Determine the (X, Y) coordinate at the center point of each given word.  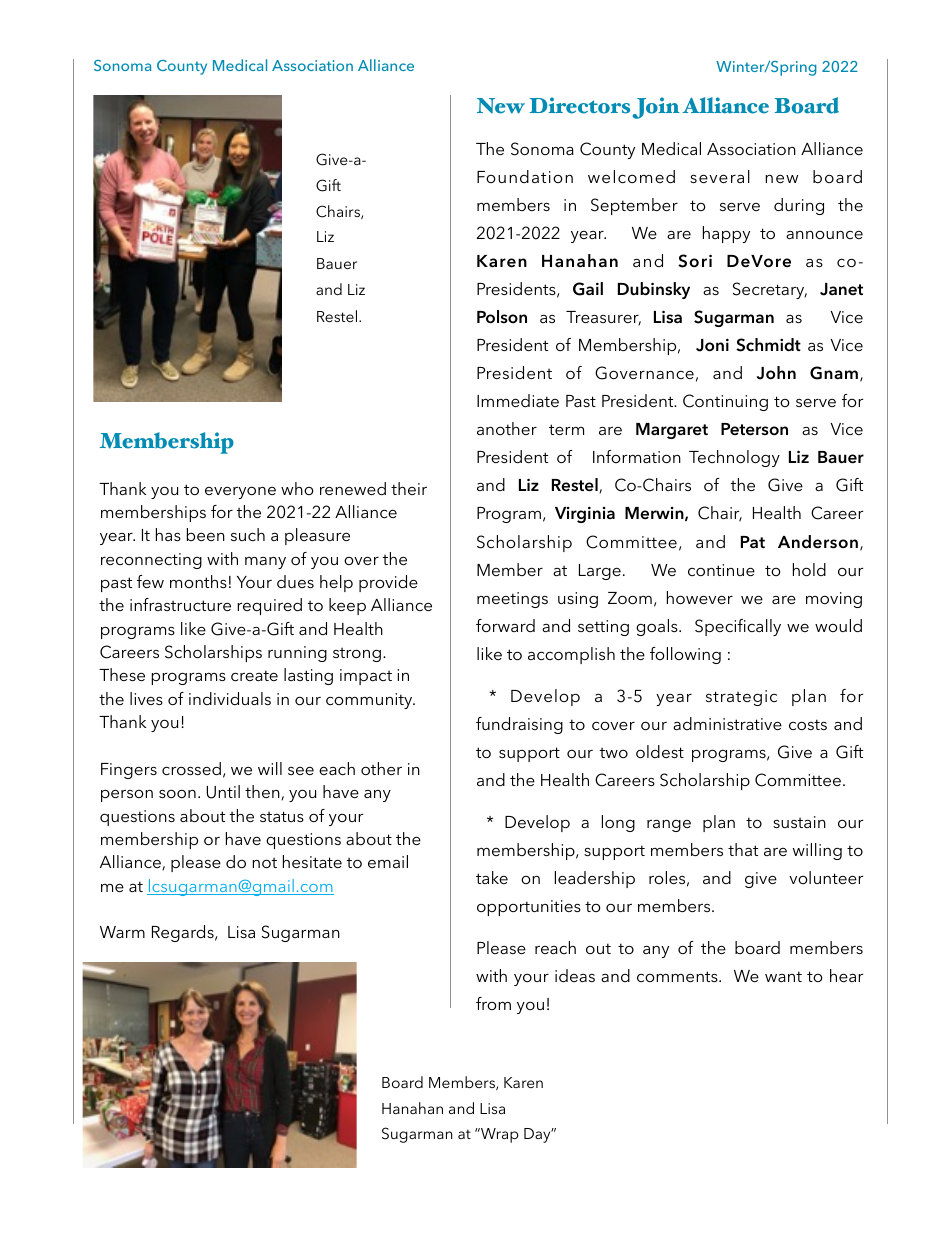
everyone (240, 492)
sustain (799, 822)
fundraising (519, 725)
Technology (734, 458)
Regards (184, 933)
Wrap (499, 1135)
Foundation (525, 176)
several (720, 176)
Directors (580, 105)
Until (223, 792)
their (409, 488)
